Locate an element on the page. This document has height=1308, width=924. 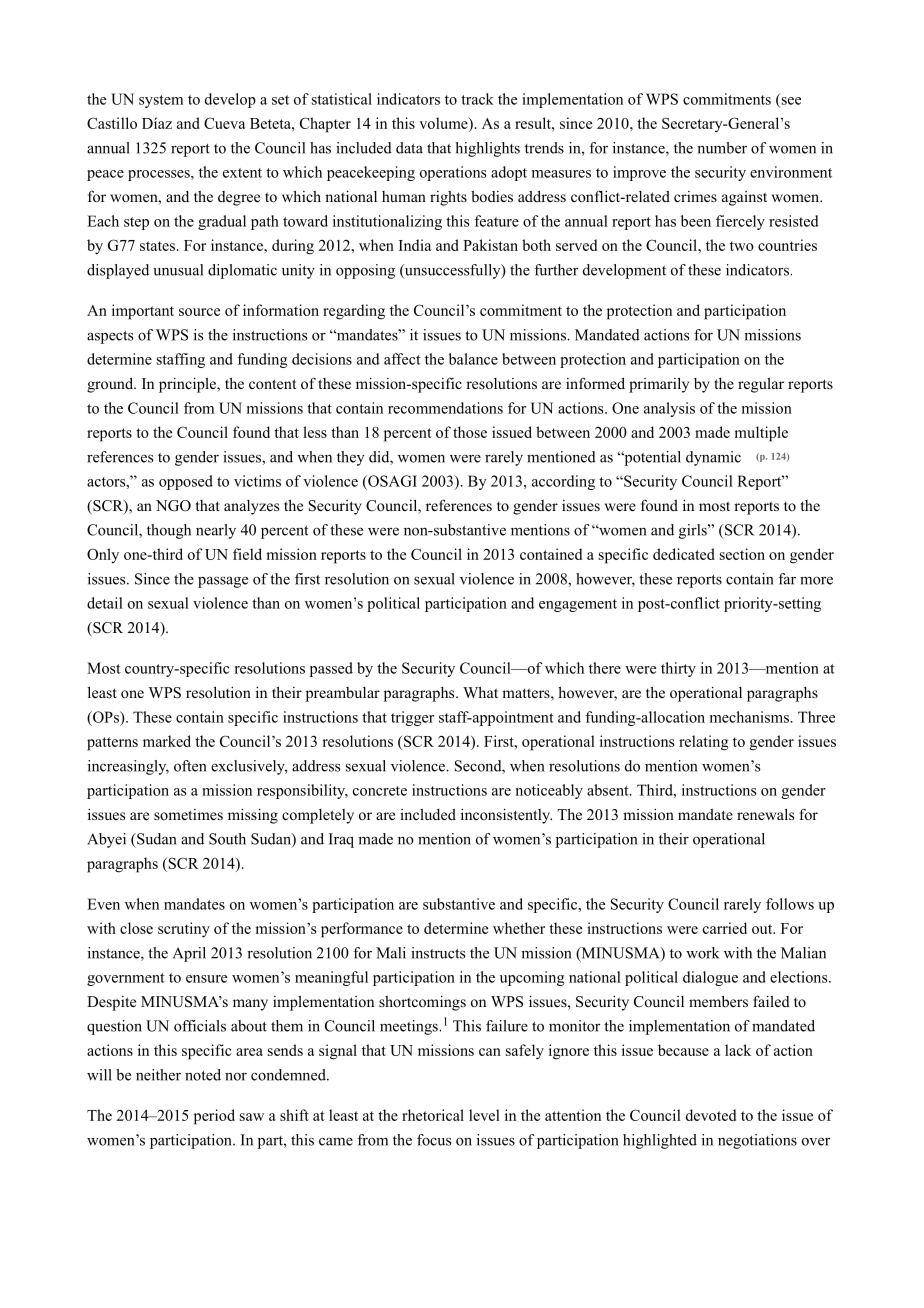
volume is located at coordinates (444, 123).
